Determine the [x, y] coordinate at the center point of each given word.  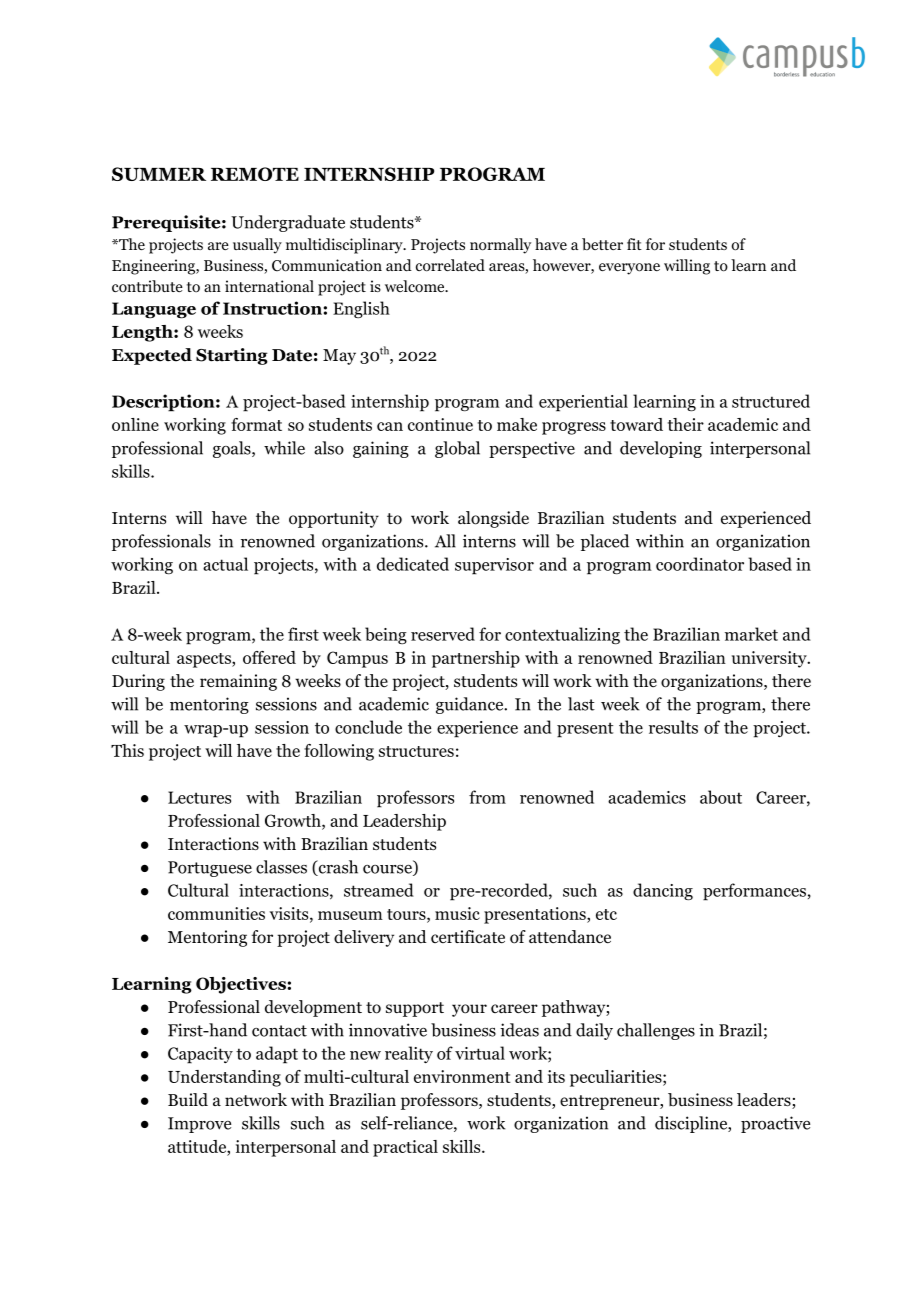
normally [500, 246]
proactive [775, 1124]
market [751, 634]
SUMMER [159, 174]
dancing [663, 891]
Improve [199, 1125]
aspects [205, 660]
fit [634, 244]
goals [233, 449]
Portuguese [210, 869]
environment [462, 1076]
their [686, 424]
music [457, 913]
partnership [476, 659]
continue [440, 424]
